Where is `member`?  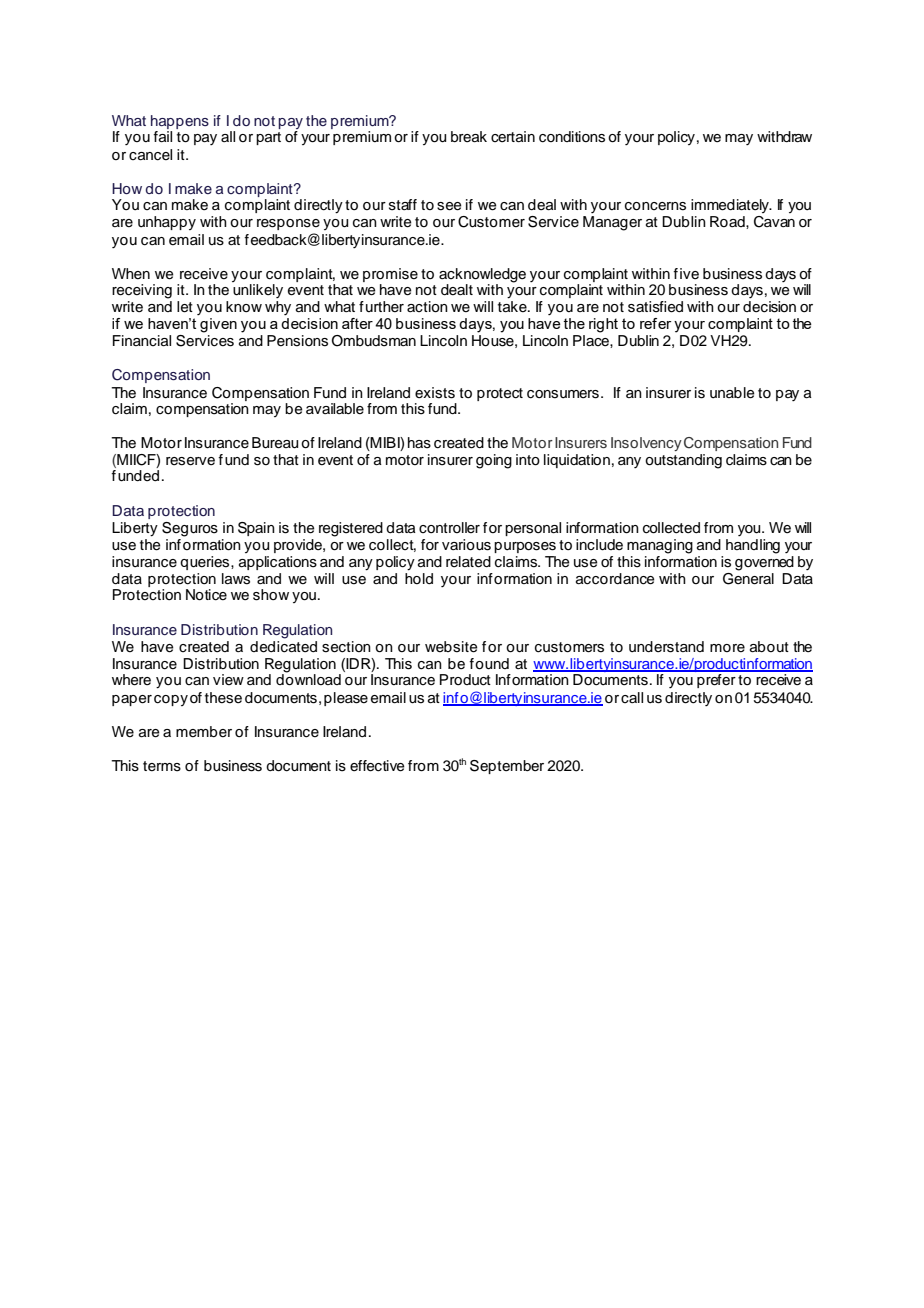 member is located at coordinates (204, 731).
